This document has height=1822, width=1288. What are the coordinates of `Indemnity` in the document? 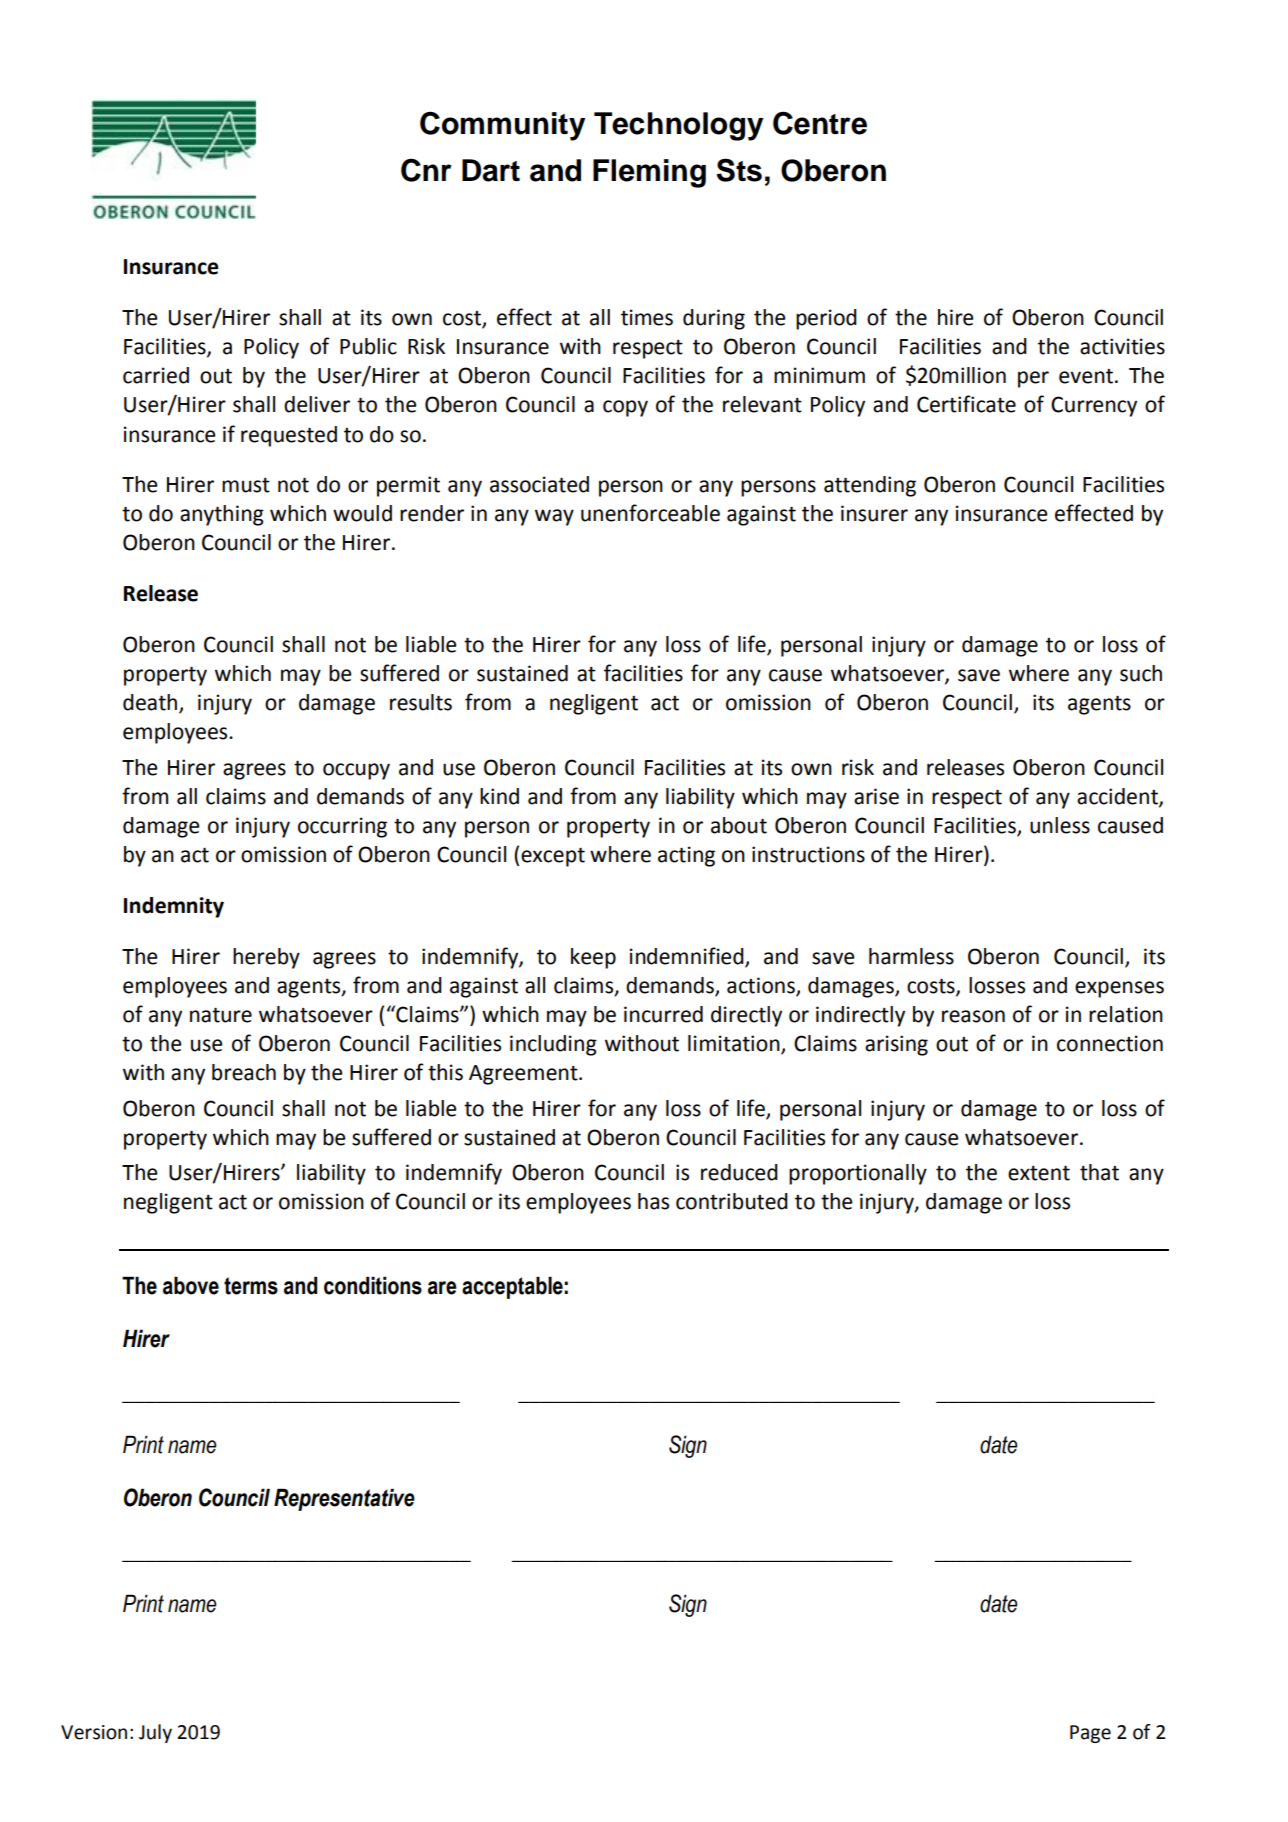 It's located at (174, 907).
